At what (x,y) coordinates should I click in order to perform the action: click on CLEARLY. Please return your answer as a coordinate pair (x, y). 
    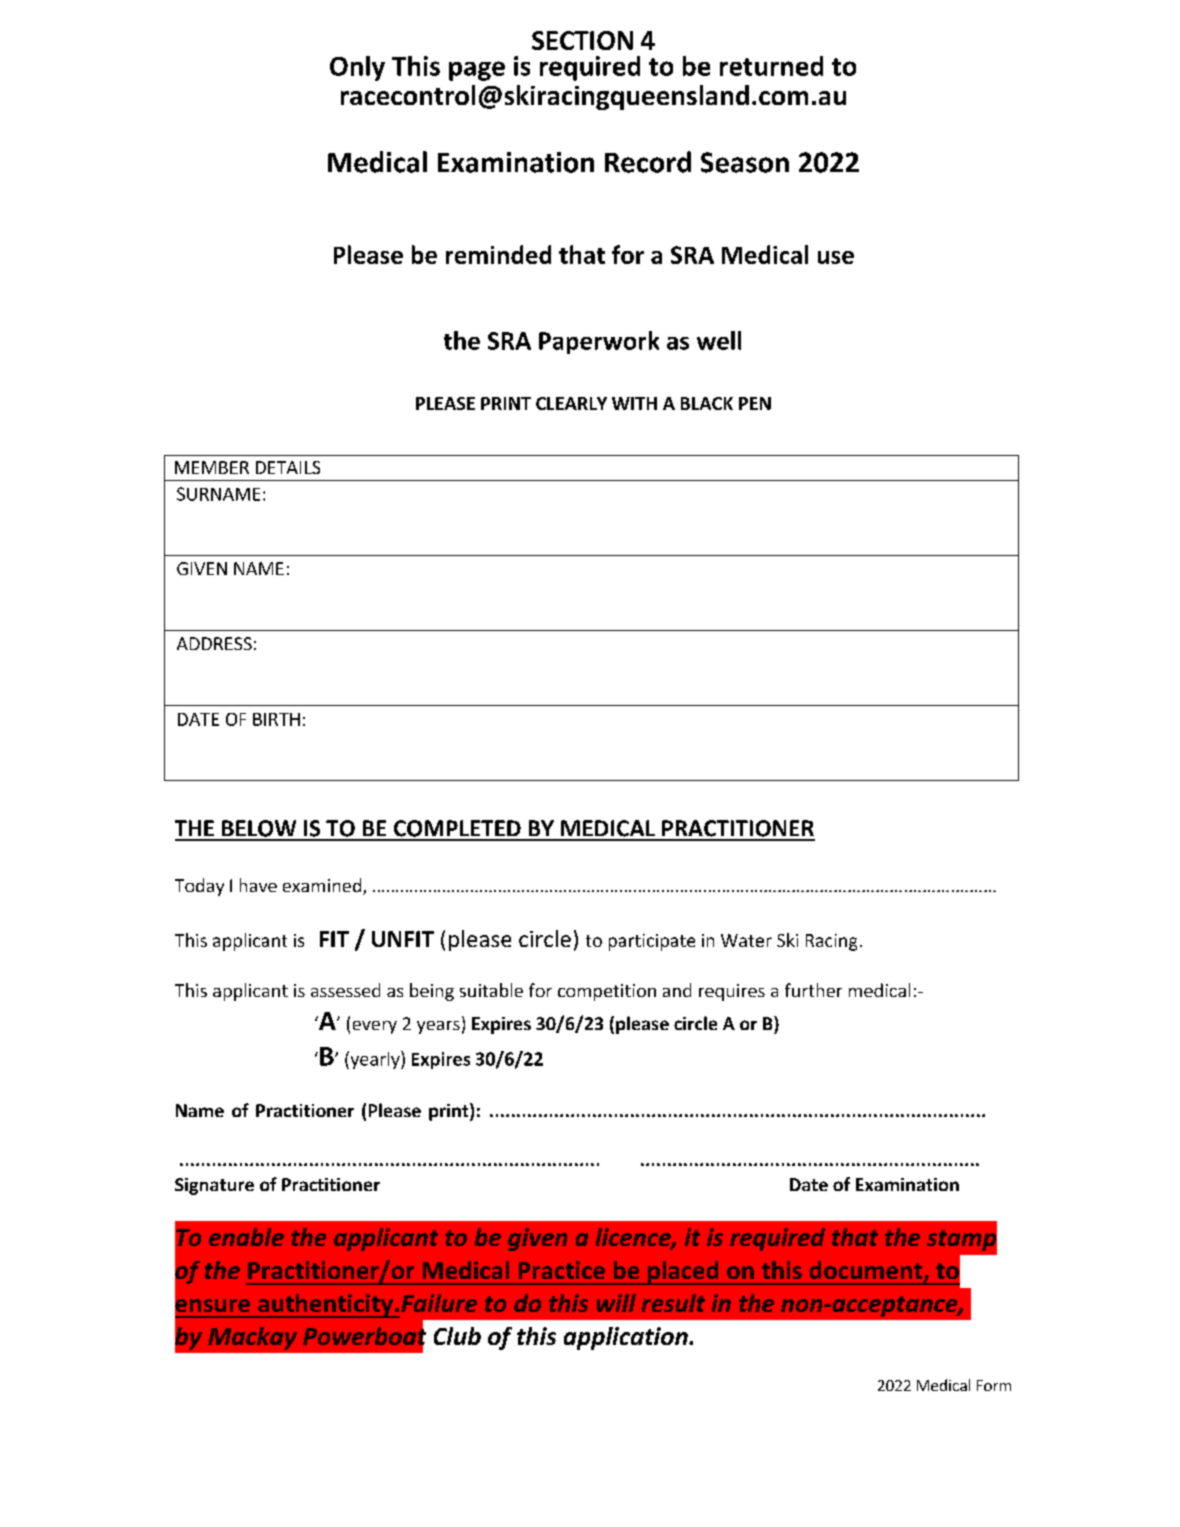
    Looking at the image, I should click on (571, 403).
